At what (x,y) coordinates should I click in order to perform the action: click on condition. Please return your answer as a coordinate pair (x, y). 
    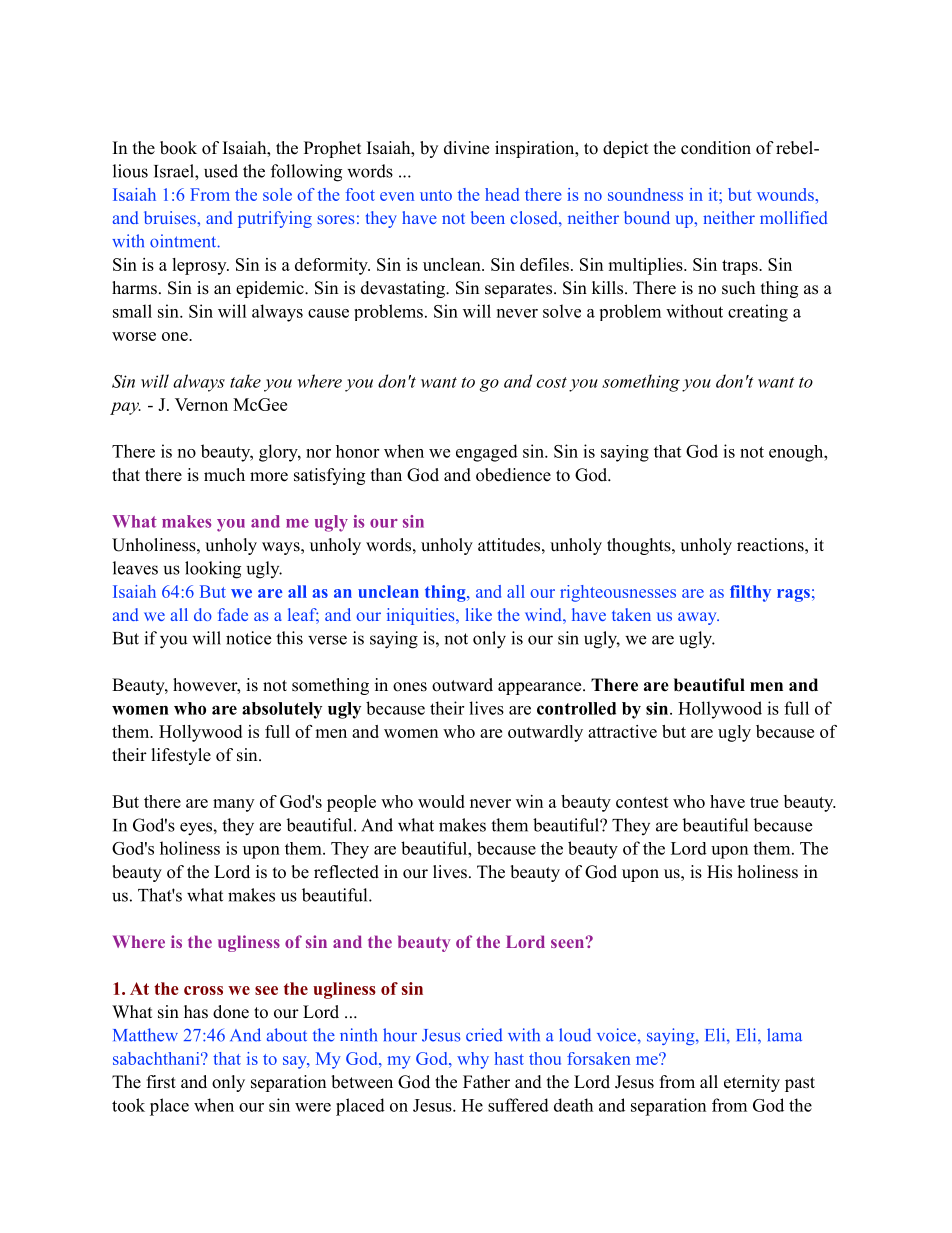
    Looking at the image, I should click on (716, 148).
